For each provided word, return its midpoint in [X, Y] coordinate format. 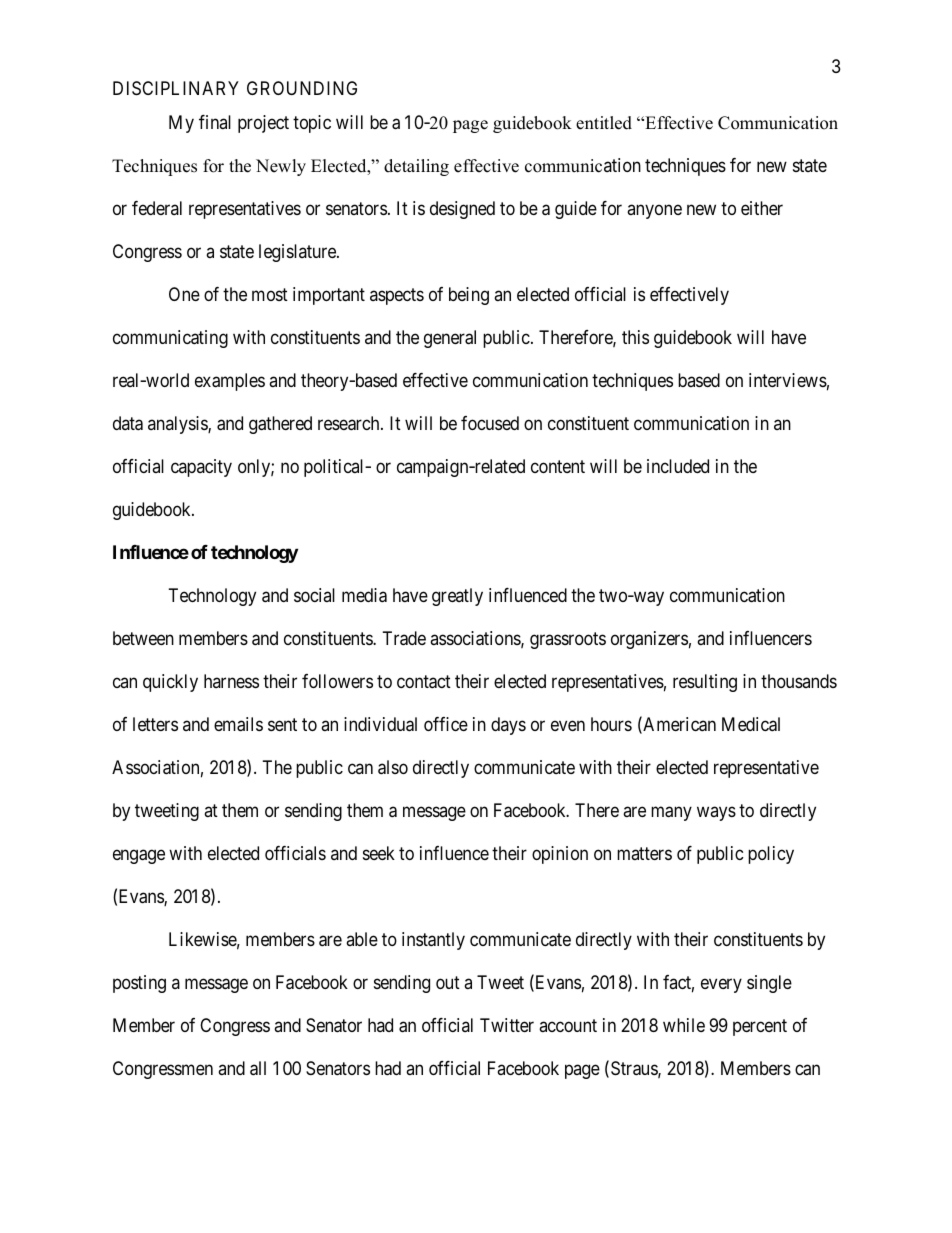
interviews [788, 380]
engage [139, 856]
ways [716, 813]
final [215, 122]
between [143, 638]
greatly [457, 597]
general [450, 339]
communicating [170, 339]
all [258, 1068]
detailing [416, 167]
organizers [649, 640]
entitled [604, 123]
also [393, 767]
